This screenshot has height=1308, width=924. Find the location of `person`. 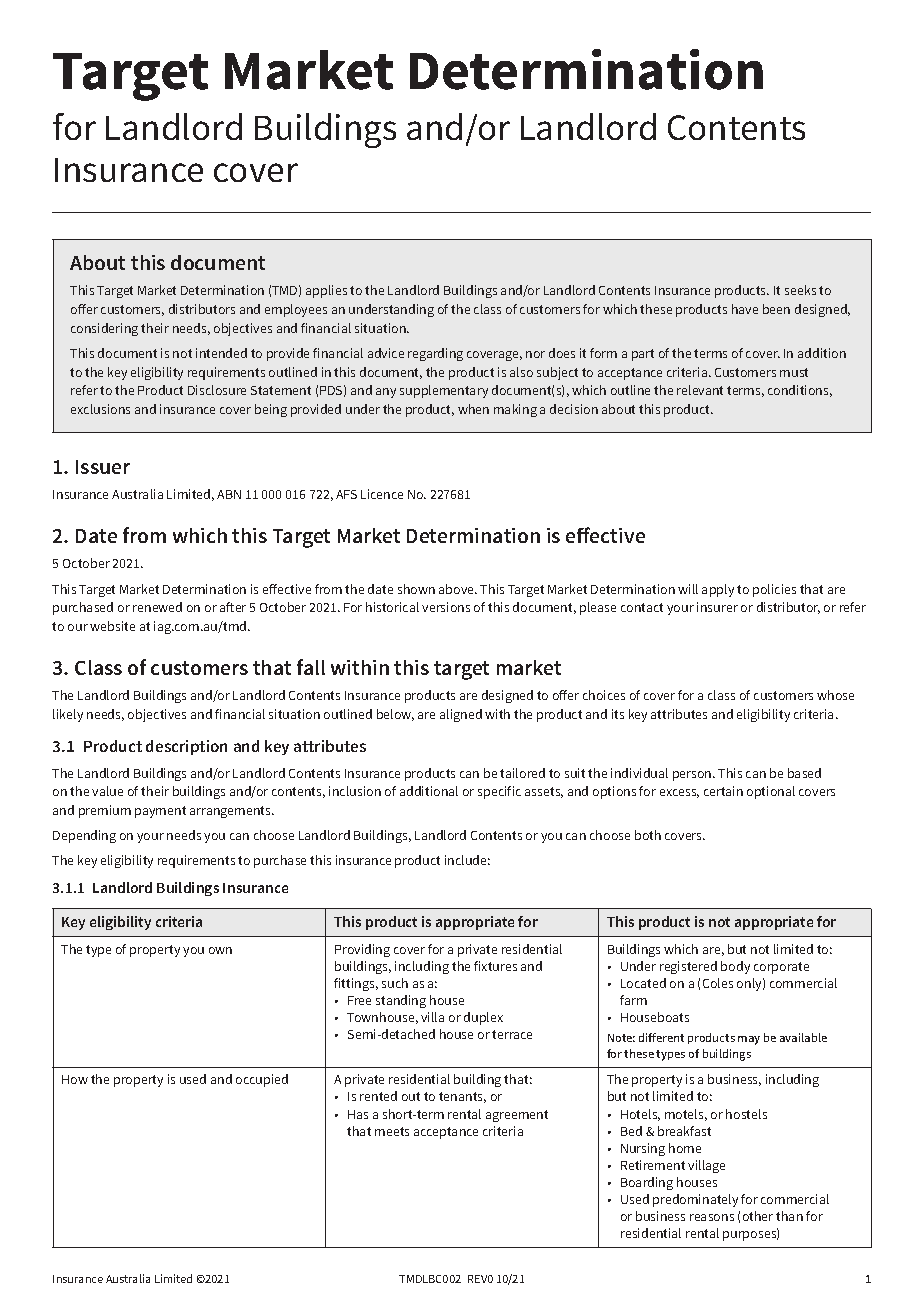

person is located at coordinates (693, 776).
